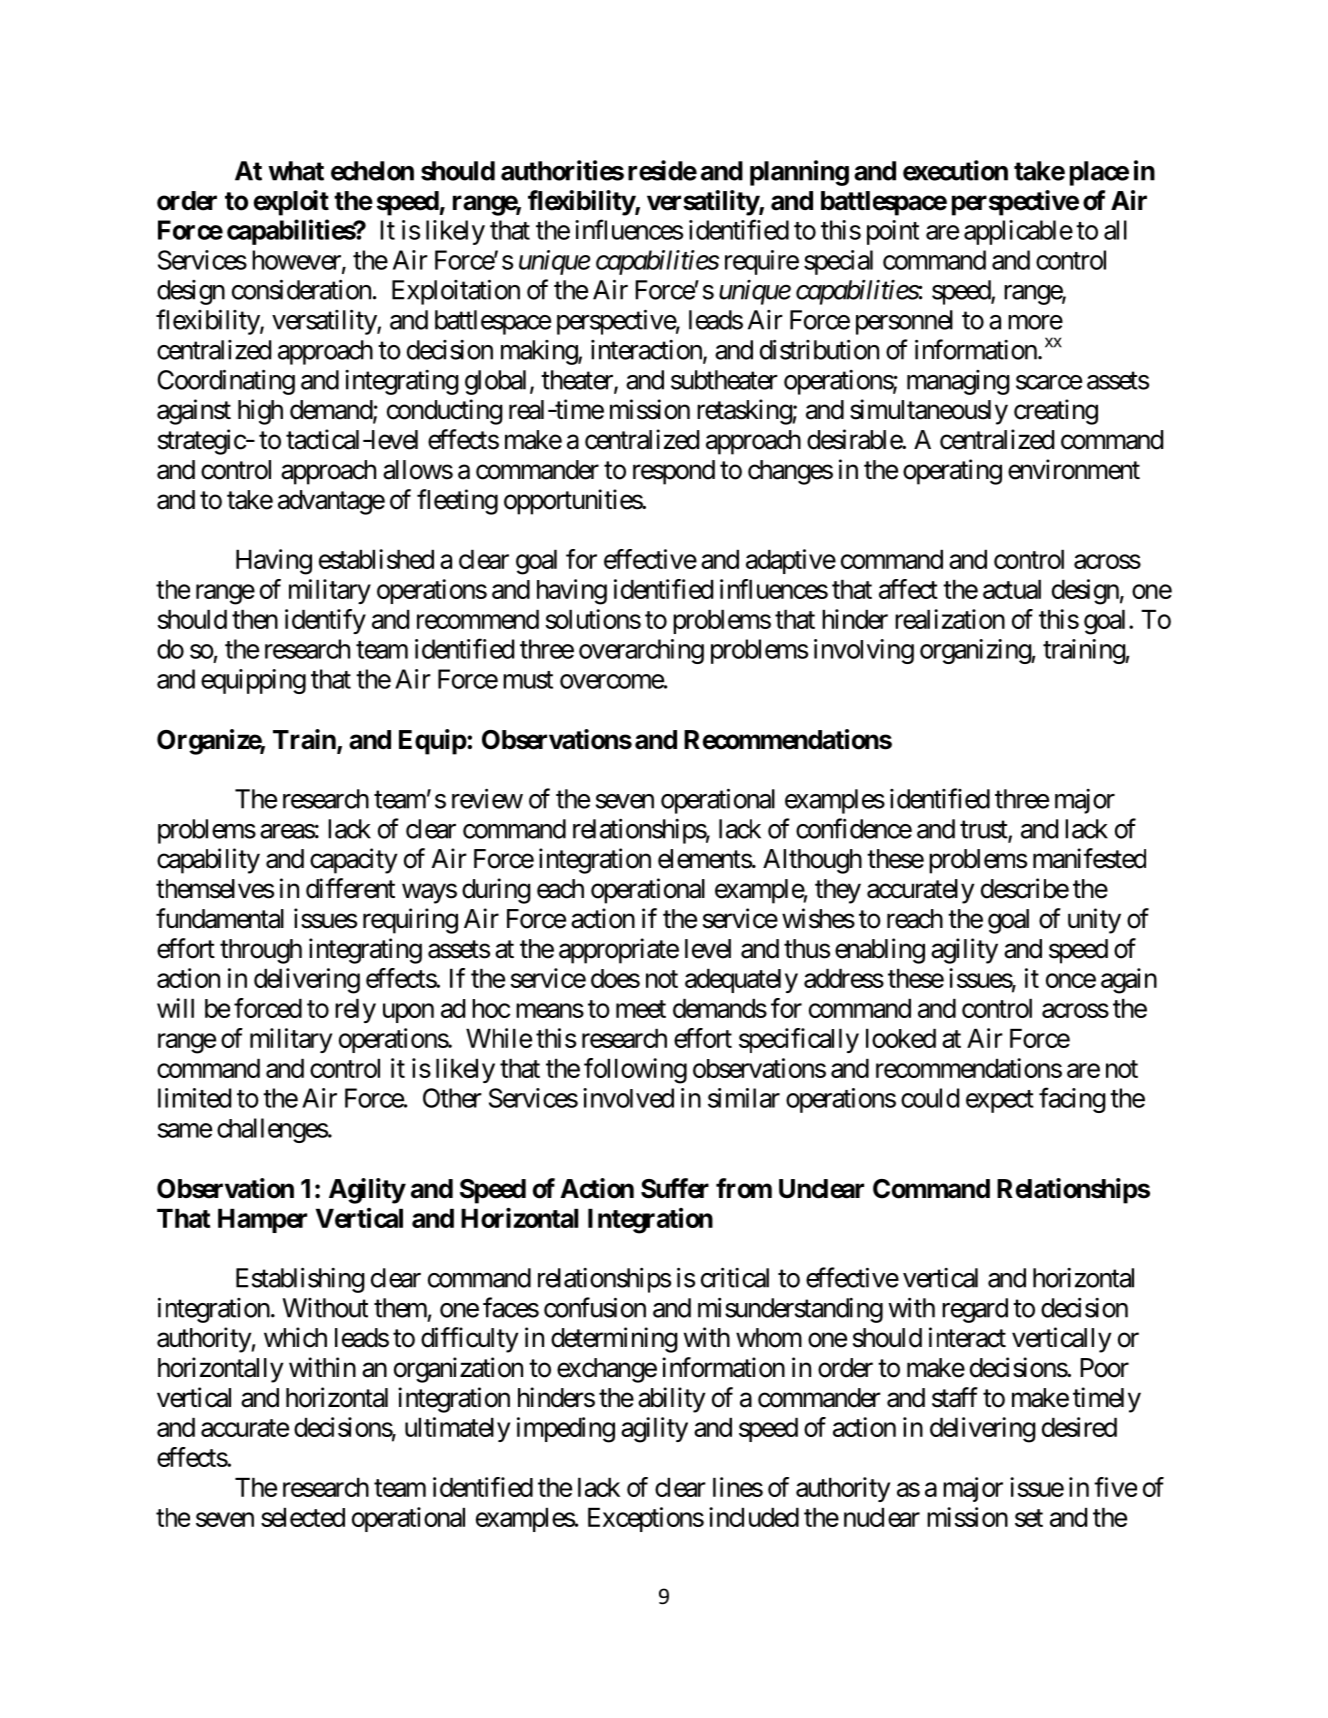  I want to click on operating, so click(952, 472).
